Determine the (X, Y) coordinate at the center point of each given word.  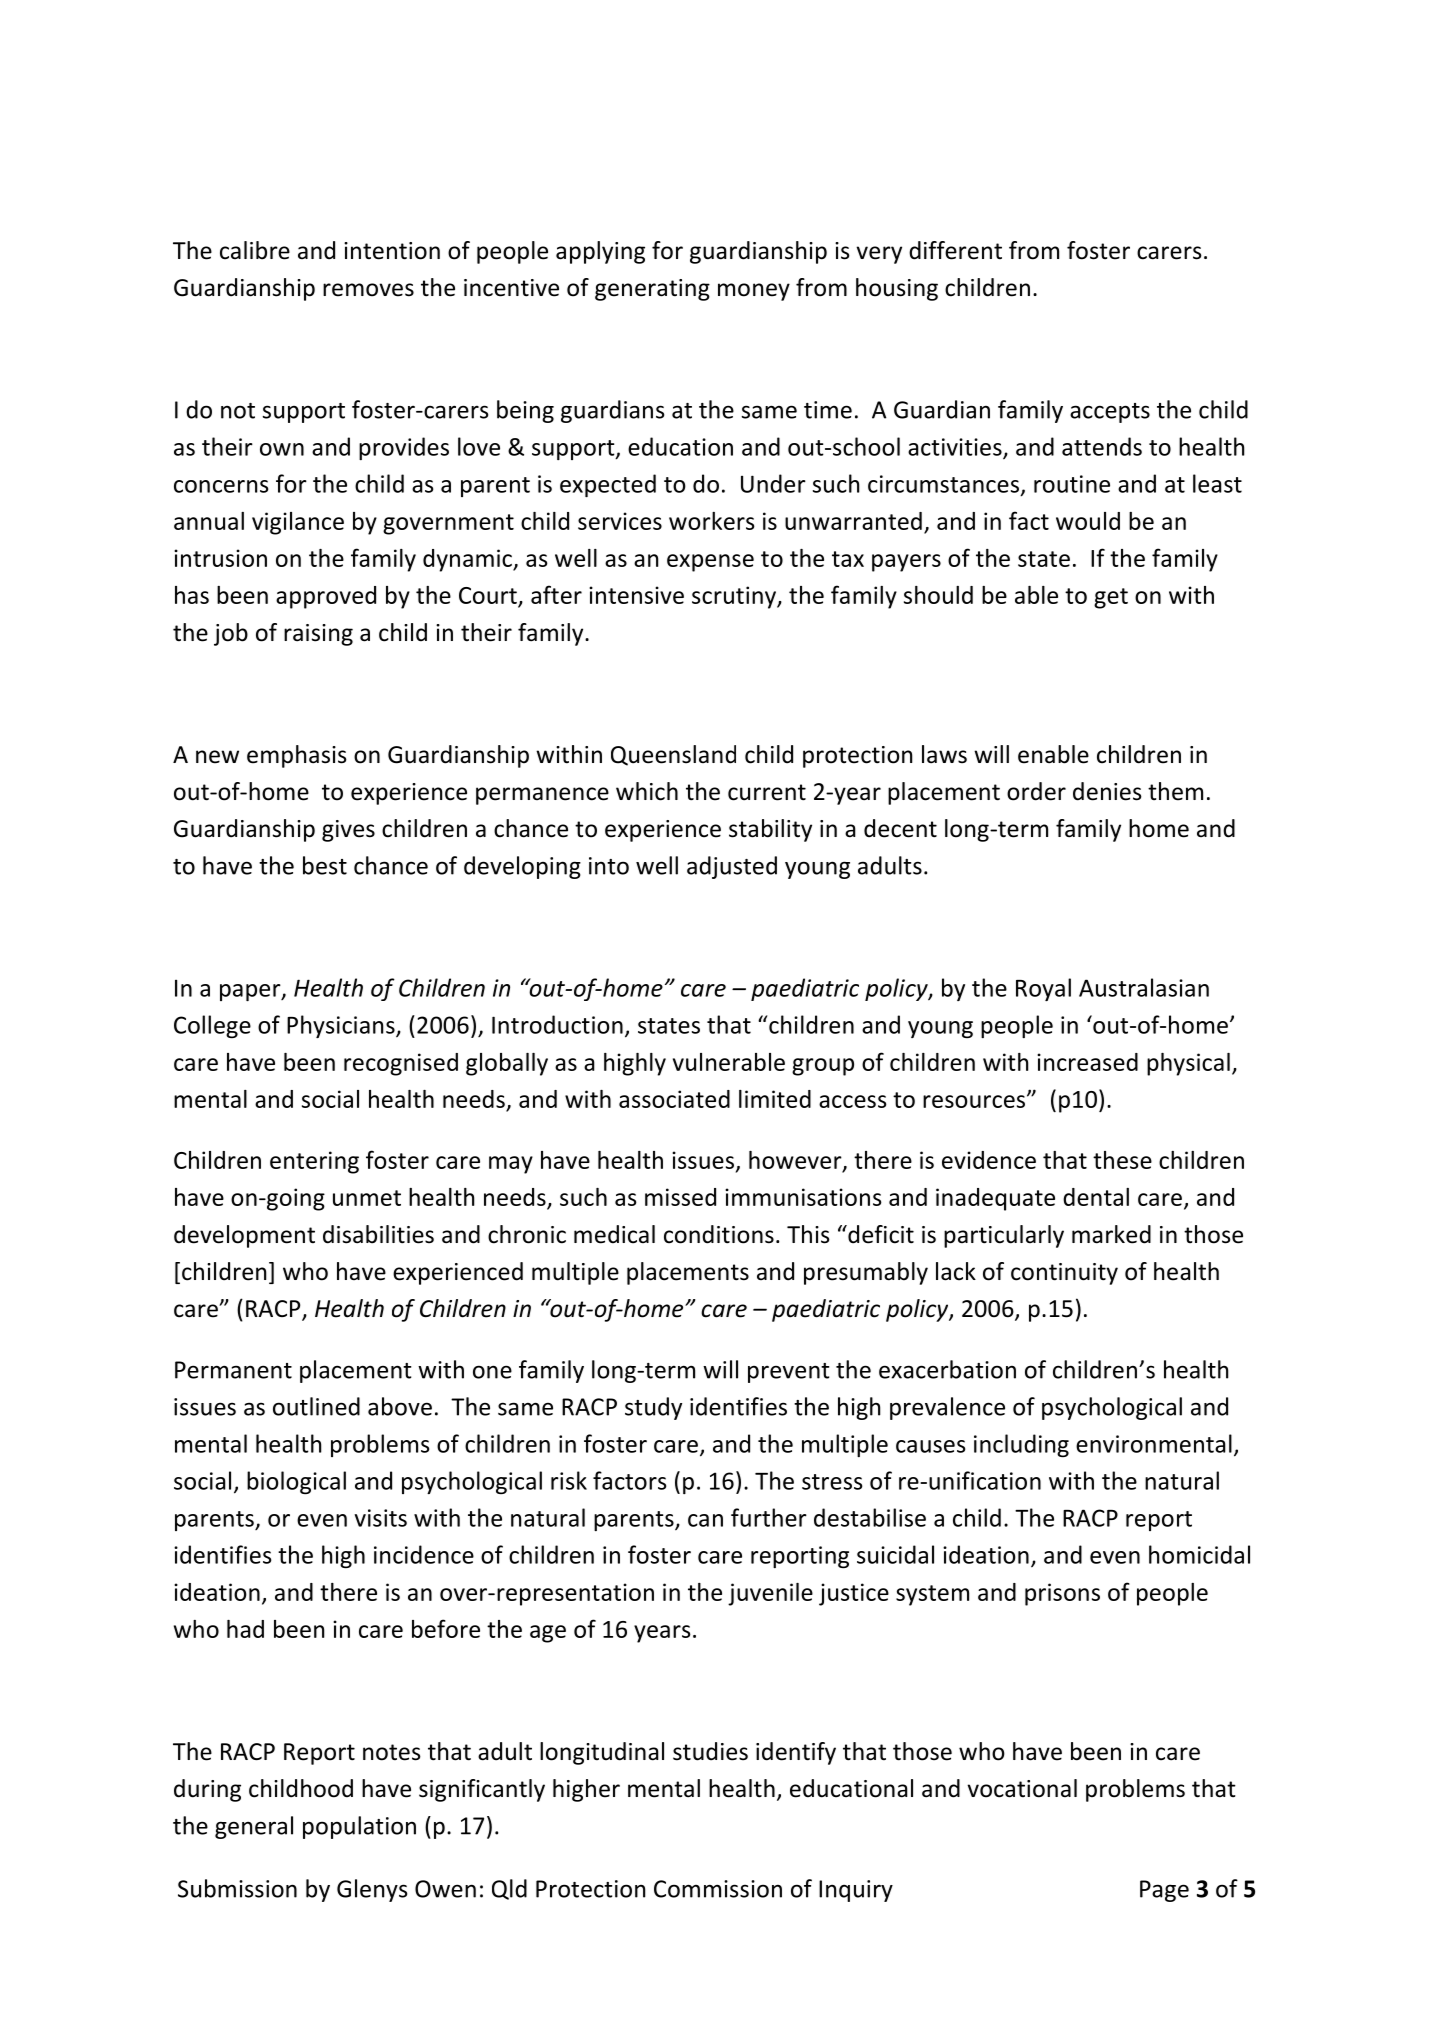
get (1111, 598)
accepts (1110, 413)
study (653, 1408)
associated (674, 1099)
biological (296, 1482)
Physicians (342, 1026)
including (1021, 1445)
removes (368, 290)
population (359, 1827)
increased (1087, 1062)
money (754, 292)
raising (318, 635)
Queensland (673, 755)
